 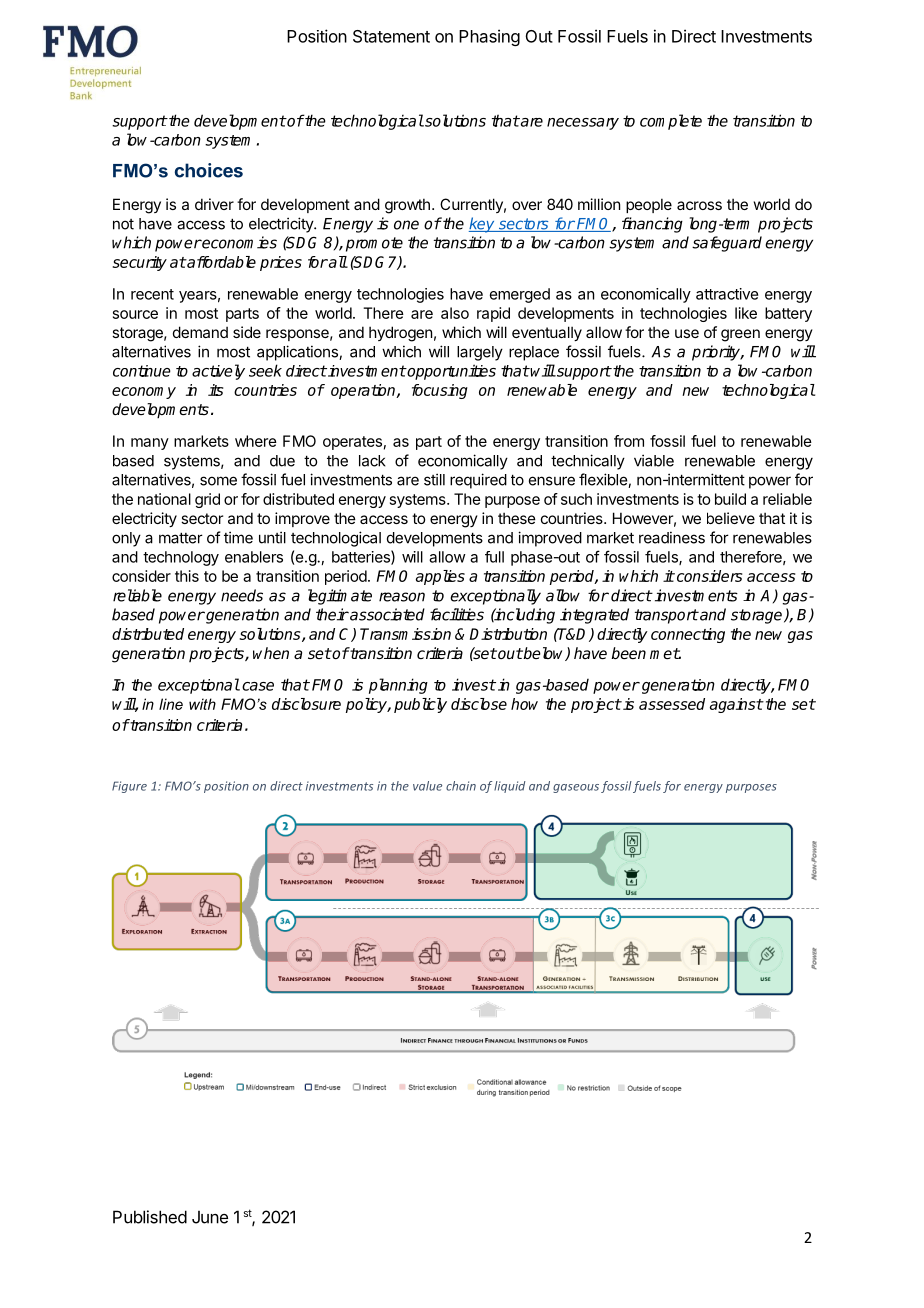 What do you see at coordinates (576, 788) in the image?
I see `gaseous` at bounding box center [576, 788].
